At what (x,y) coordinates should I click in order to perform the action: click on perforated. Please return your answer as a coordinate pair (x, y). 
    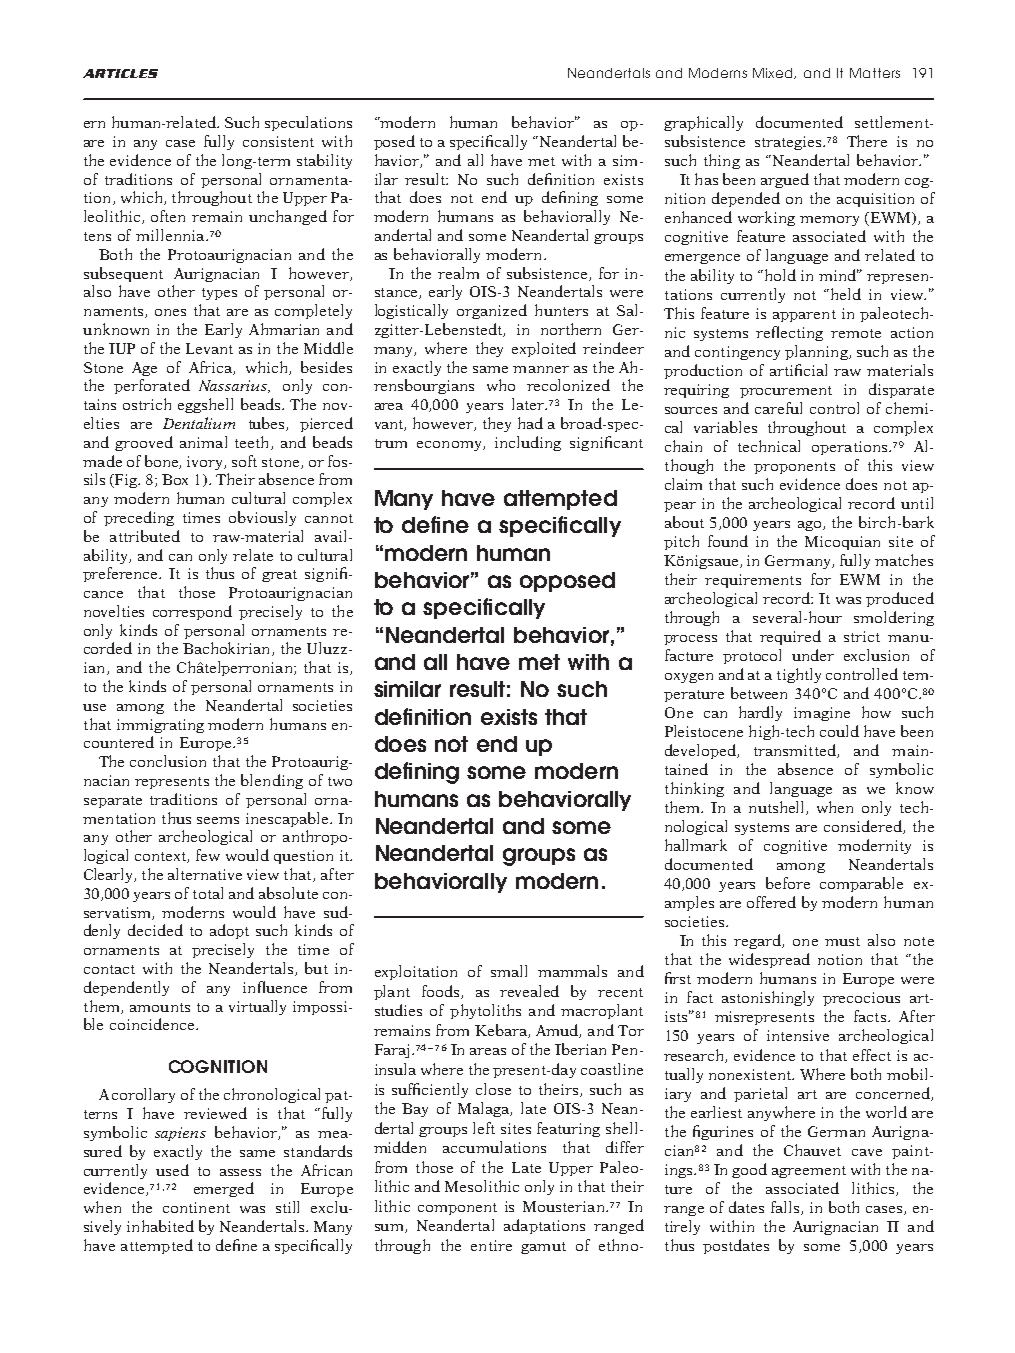
    Looking at the image, I should click on (152, 386).
